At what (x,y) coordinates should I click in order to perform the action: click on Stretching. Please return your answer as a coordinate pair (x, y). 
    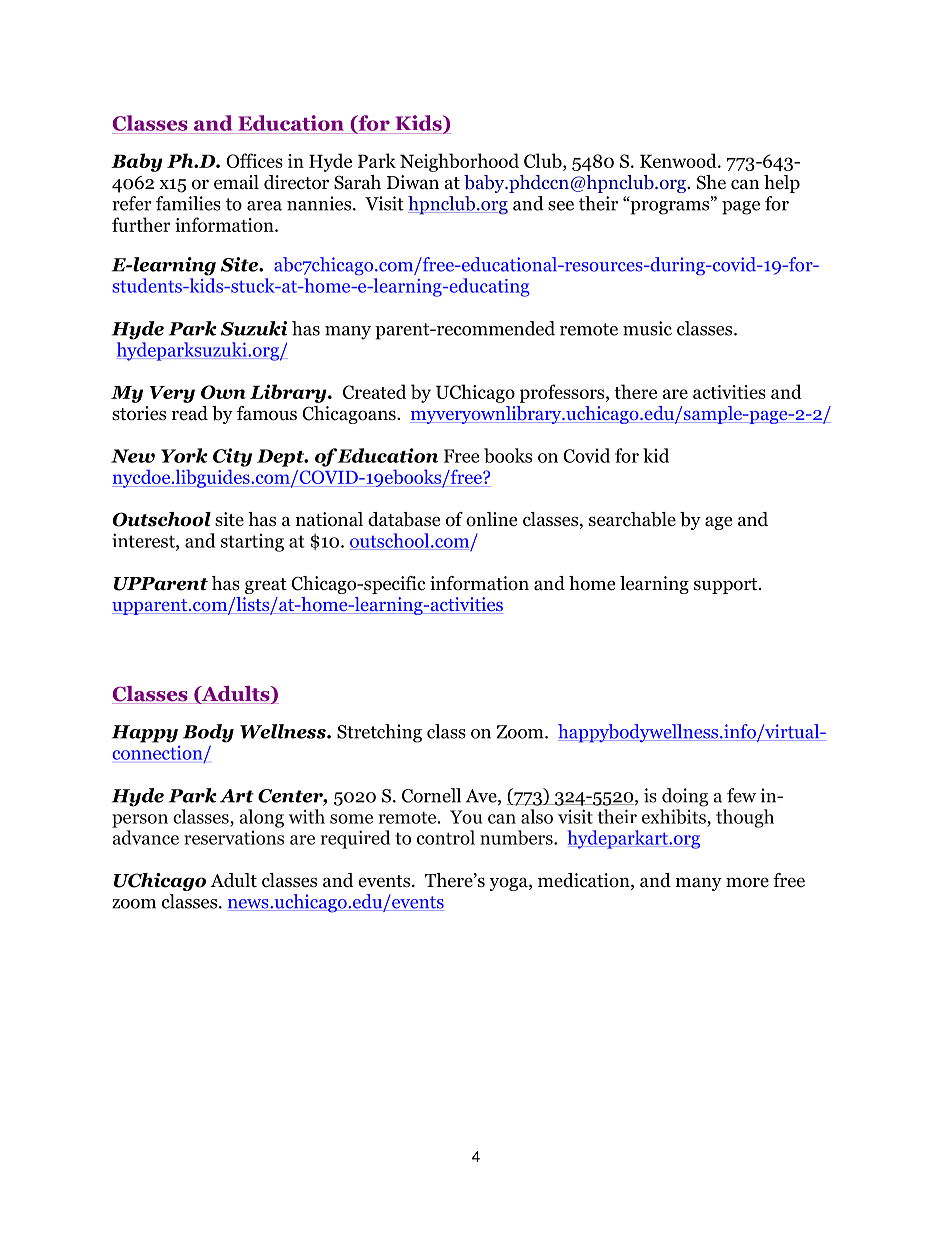
    Looking at the image, I should click on (379, 733).
